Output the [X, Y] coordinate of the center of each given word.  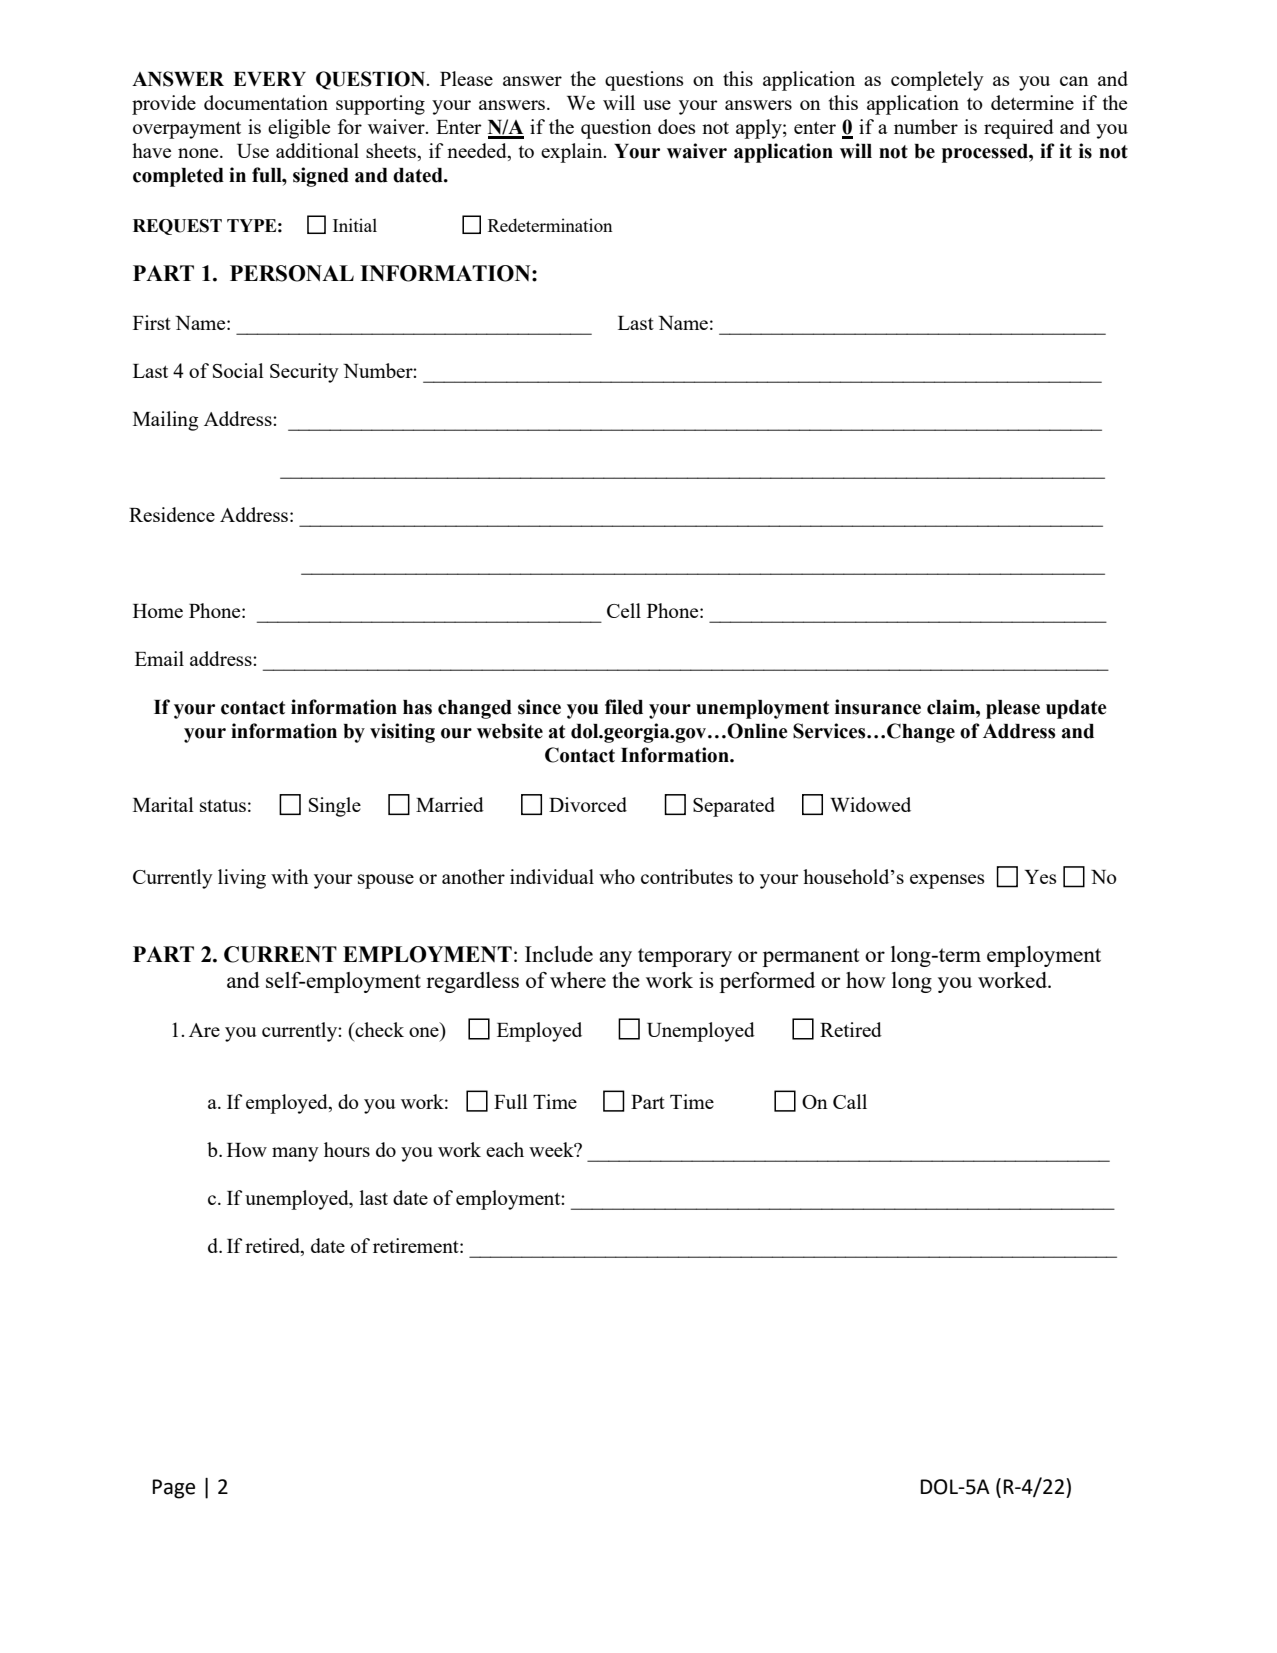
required [1019, 129]
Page [174, 1489]
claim [952, 707]
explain [573, 153]
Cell [624, 610]
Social [238, 370]
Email [159, 658]
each [505, 1149]
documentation [266, 102]
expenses [947, 881]
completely [937, 81]
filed [624, 707]
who [617, 876]
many [295, 1154]
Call [850, 1101]
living [242, 879]
